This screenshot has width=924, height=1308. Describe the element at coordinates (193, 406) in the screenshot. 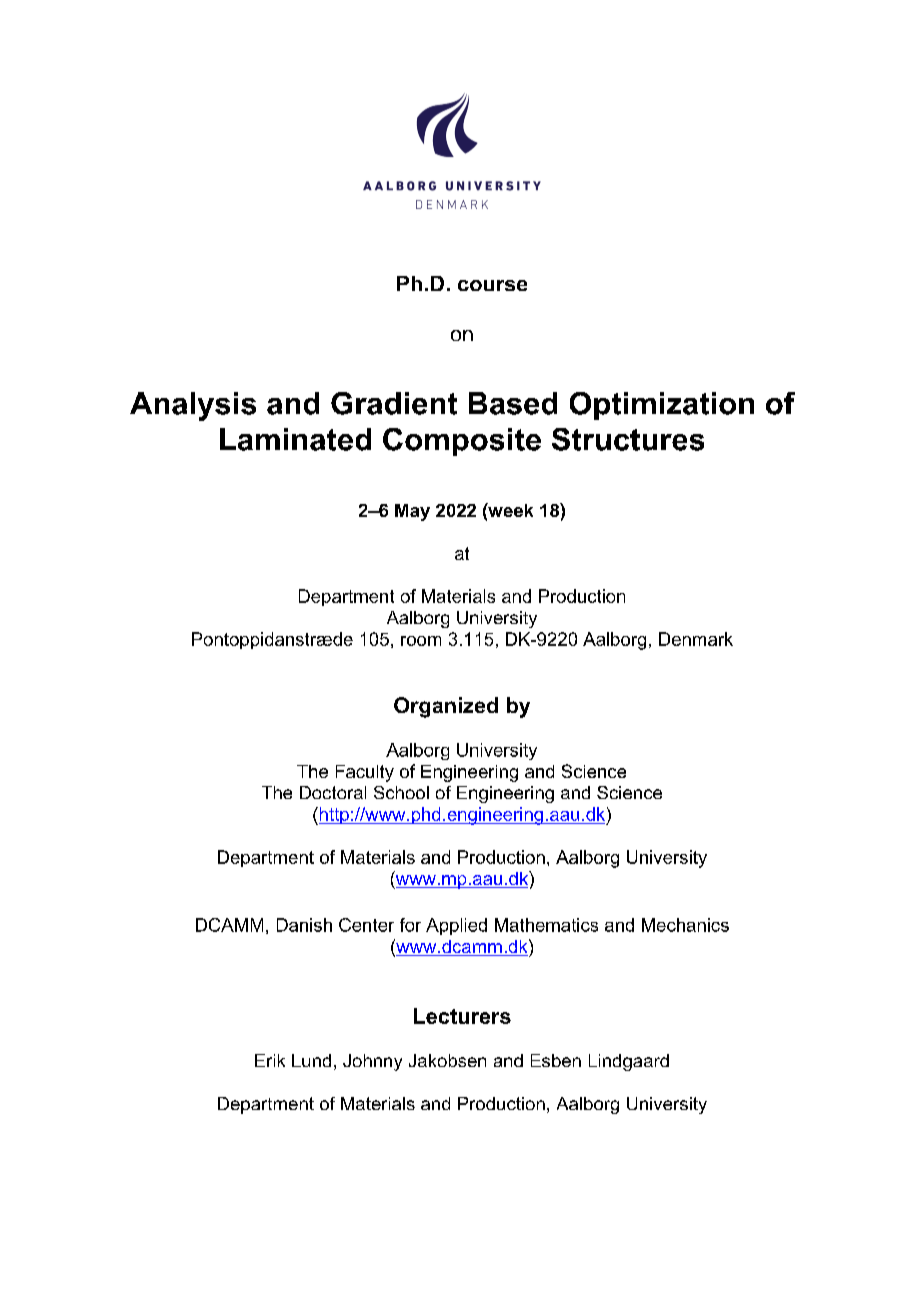

I see `Analysis` at that location.
